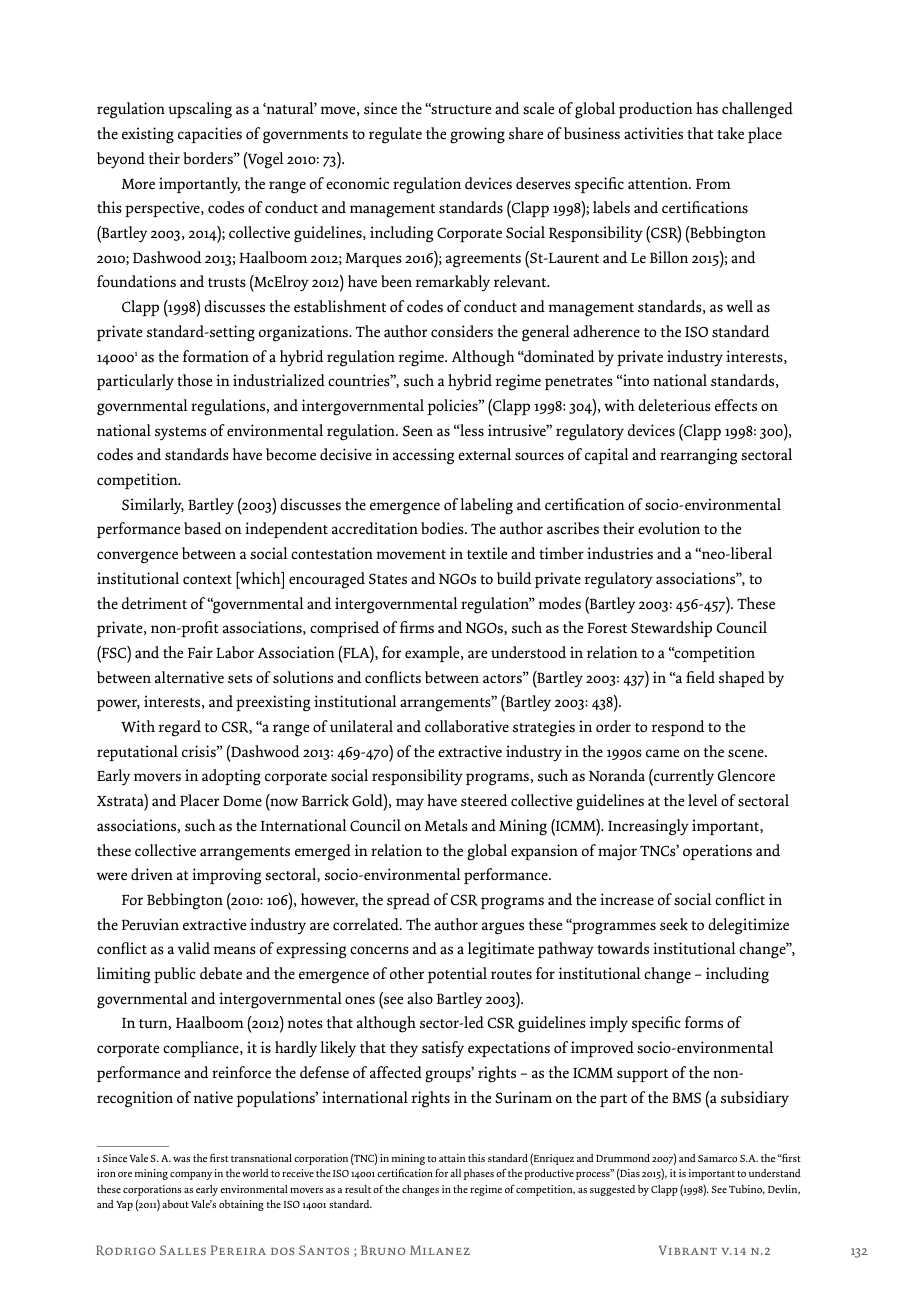 The image size is (924, 1308). Describe the element at coordinates (730, 133) in the image. I see `take` at that location.
